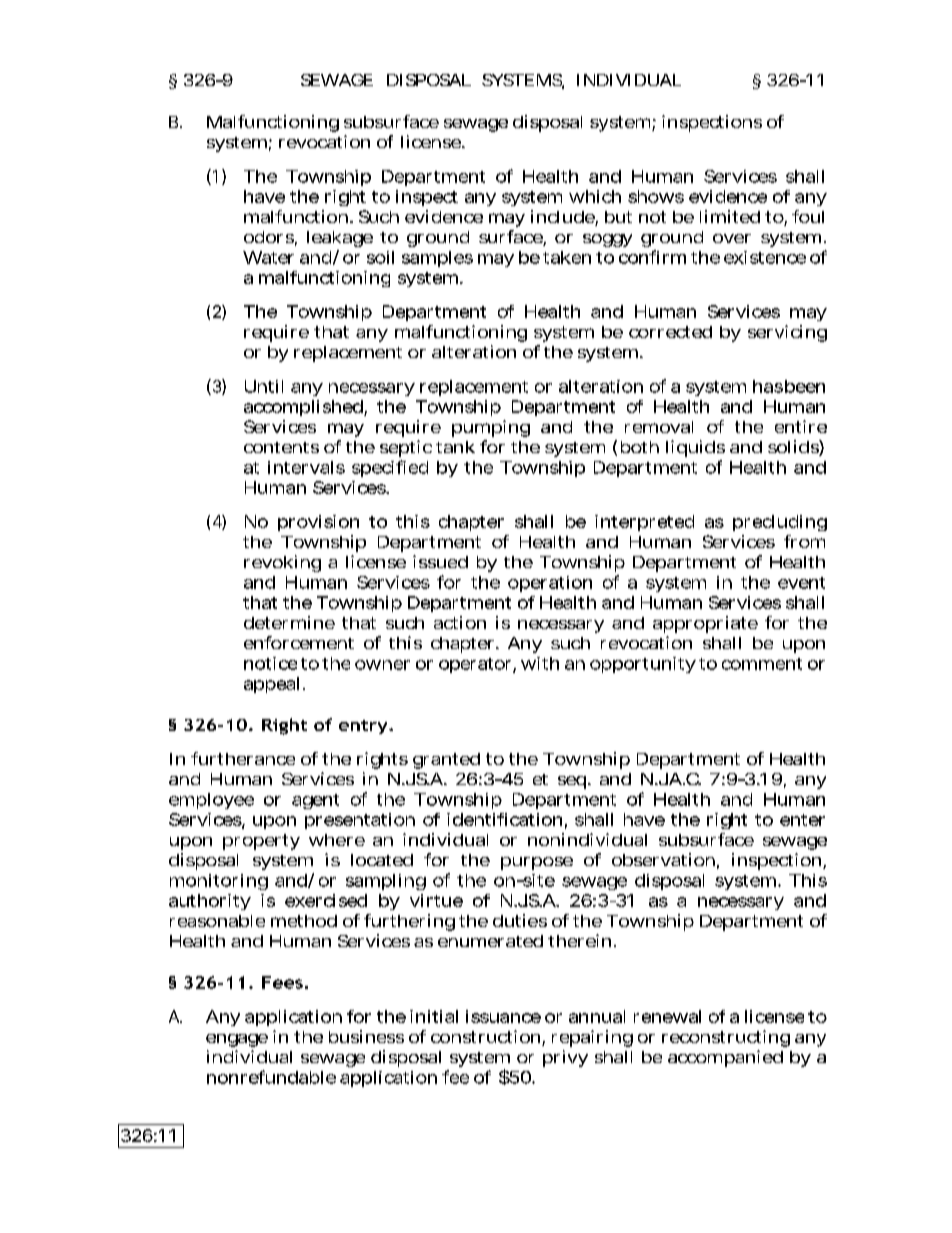 The image size is (952, 1233). Describe the element at coordinates (460, 622) in the screenshot. I see `action` at that location.
